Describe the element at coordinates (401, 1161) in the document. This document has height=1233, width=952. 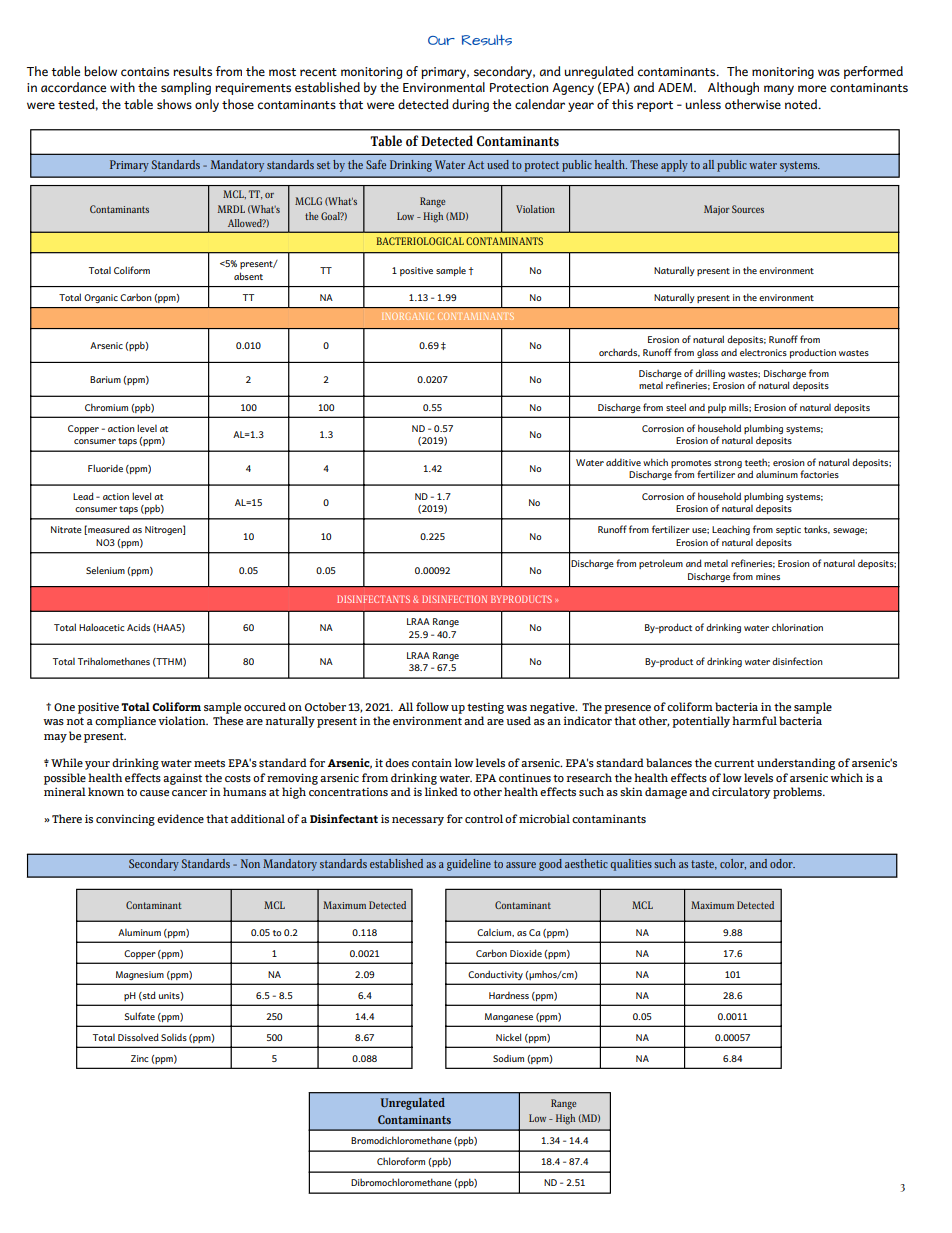
I see `Chloroform` at that location.
